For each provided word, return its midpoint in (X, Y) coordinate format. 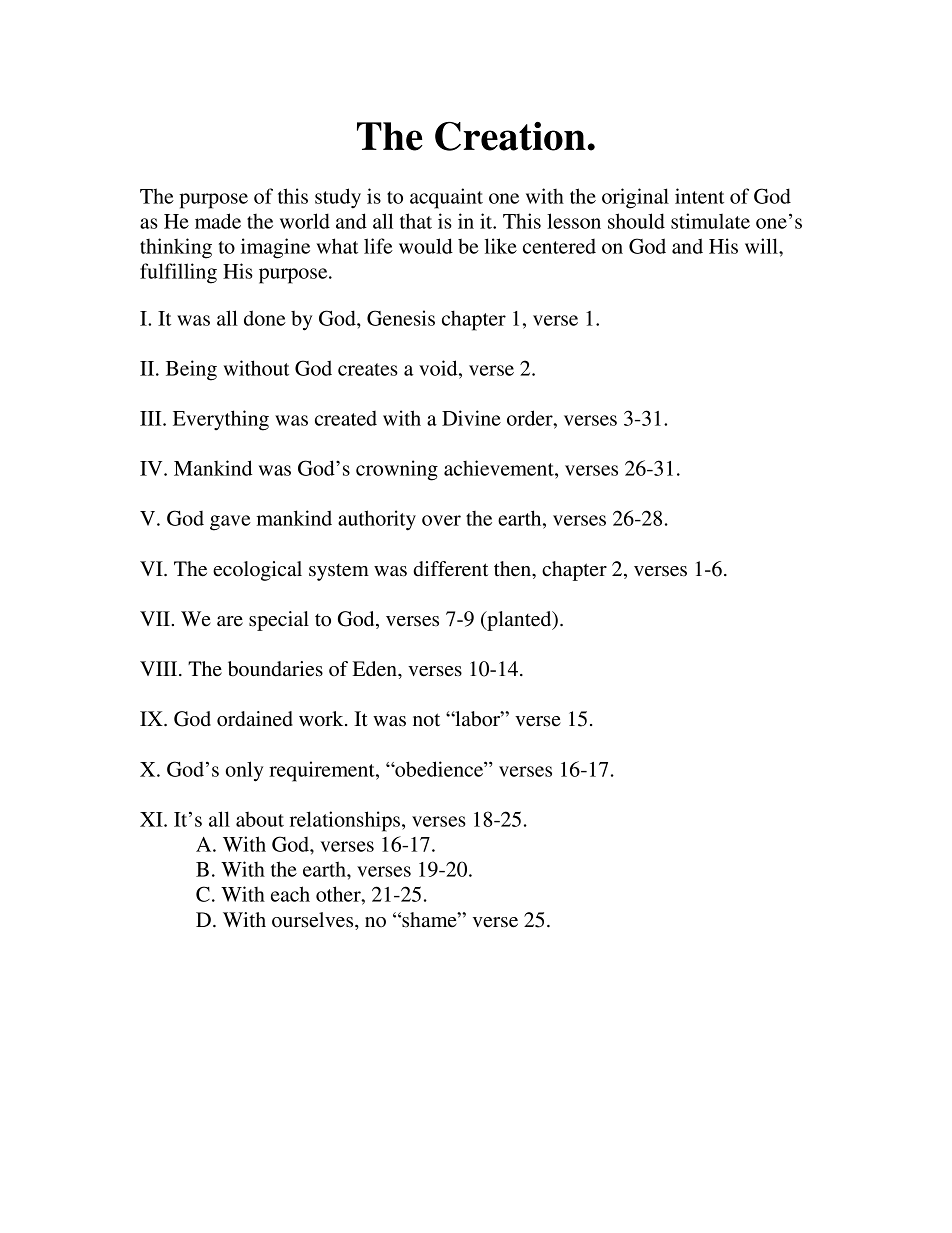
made (218, 221)
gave (230, 523)
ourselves (314, 920)
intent (699, 196)
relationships (345, 821)
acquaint (446, 198)
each (290, 894)
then (513, 569)
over (441, 520)
